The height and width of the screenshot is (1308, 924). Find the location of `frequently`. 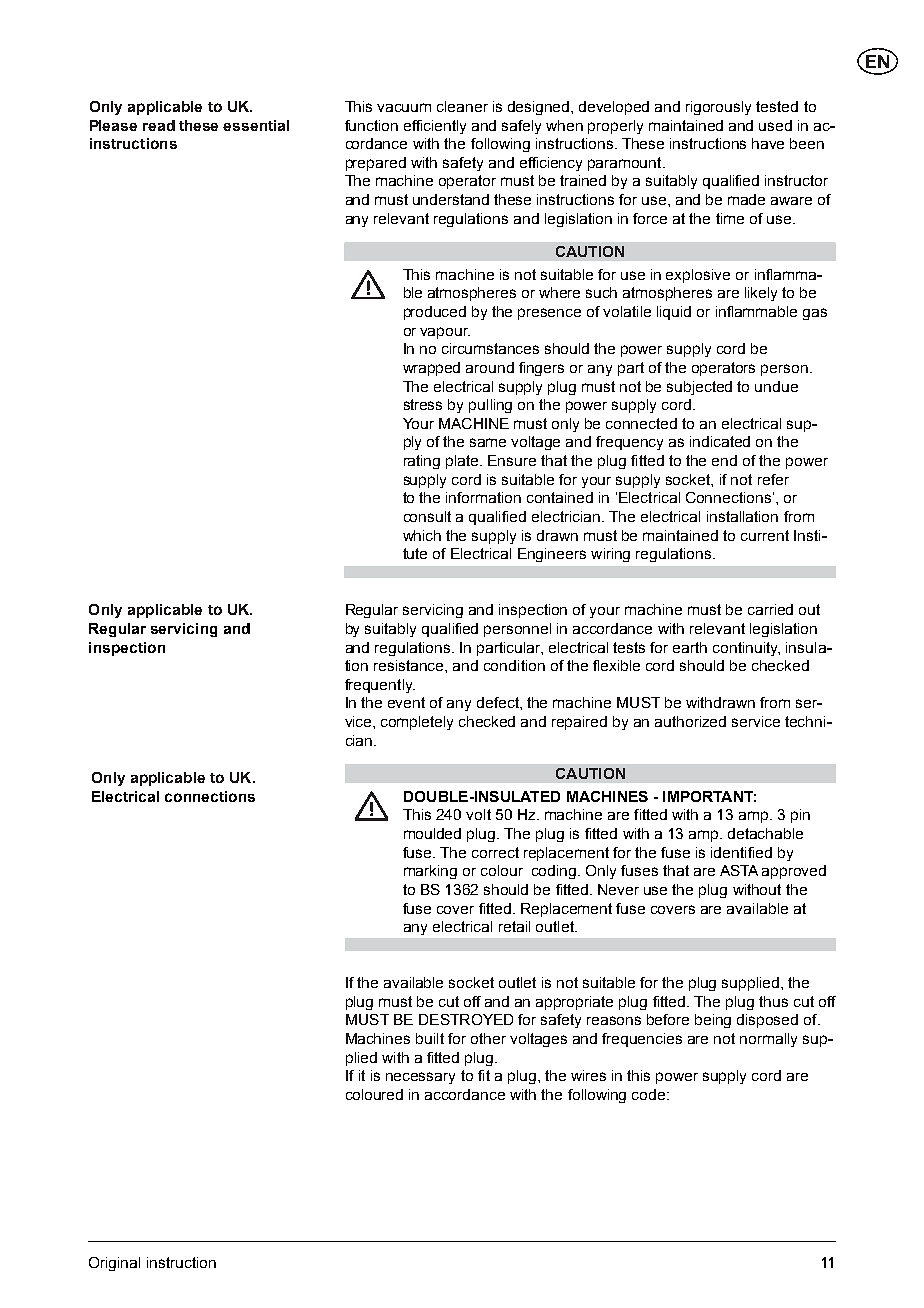

frequently is located at coordinates (380, 686).
